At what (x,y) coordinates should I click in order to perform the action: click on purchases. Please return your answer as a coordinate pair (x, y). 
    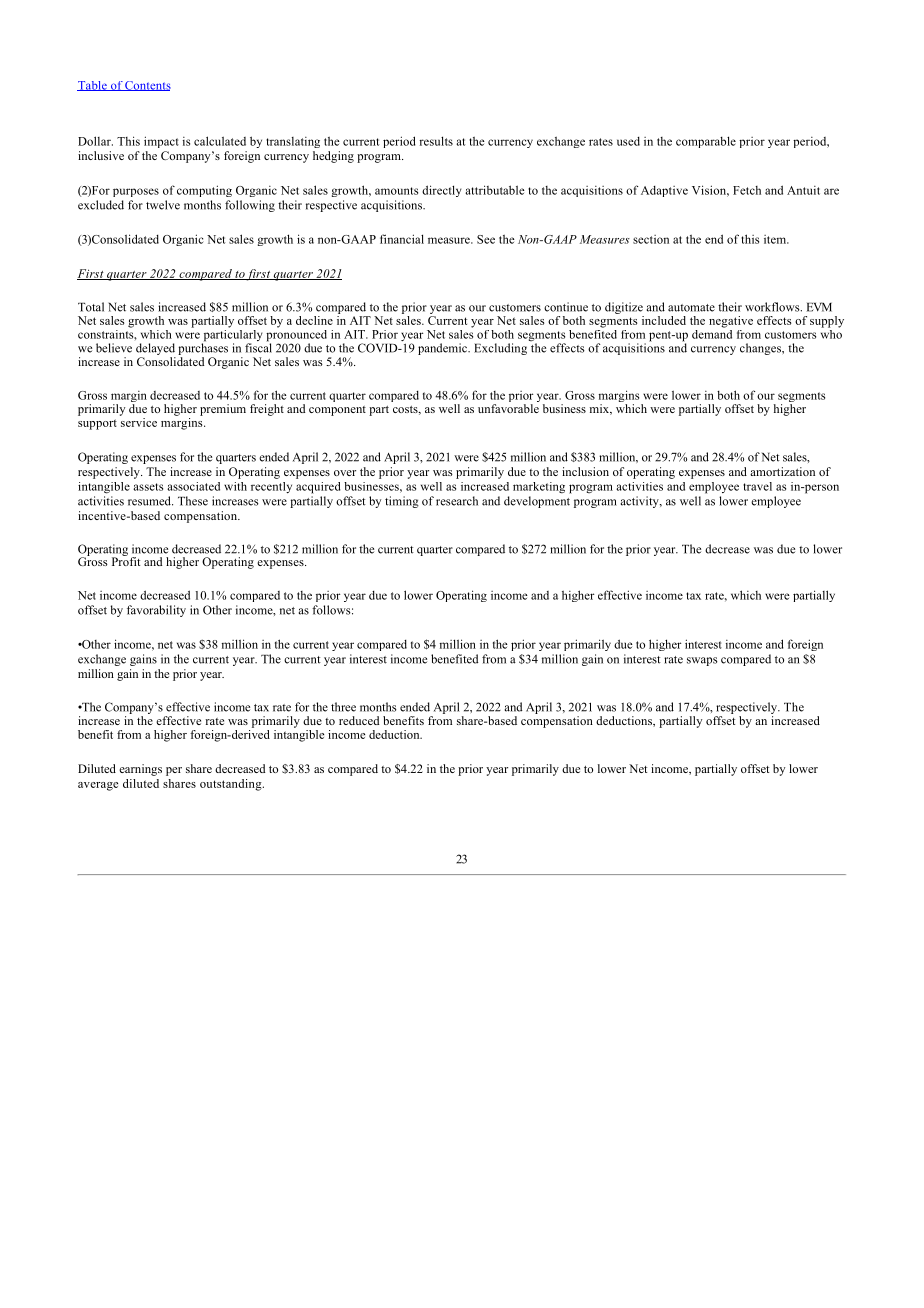
    Looking at the image, I should click on (203, 349).
